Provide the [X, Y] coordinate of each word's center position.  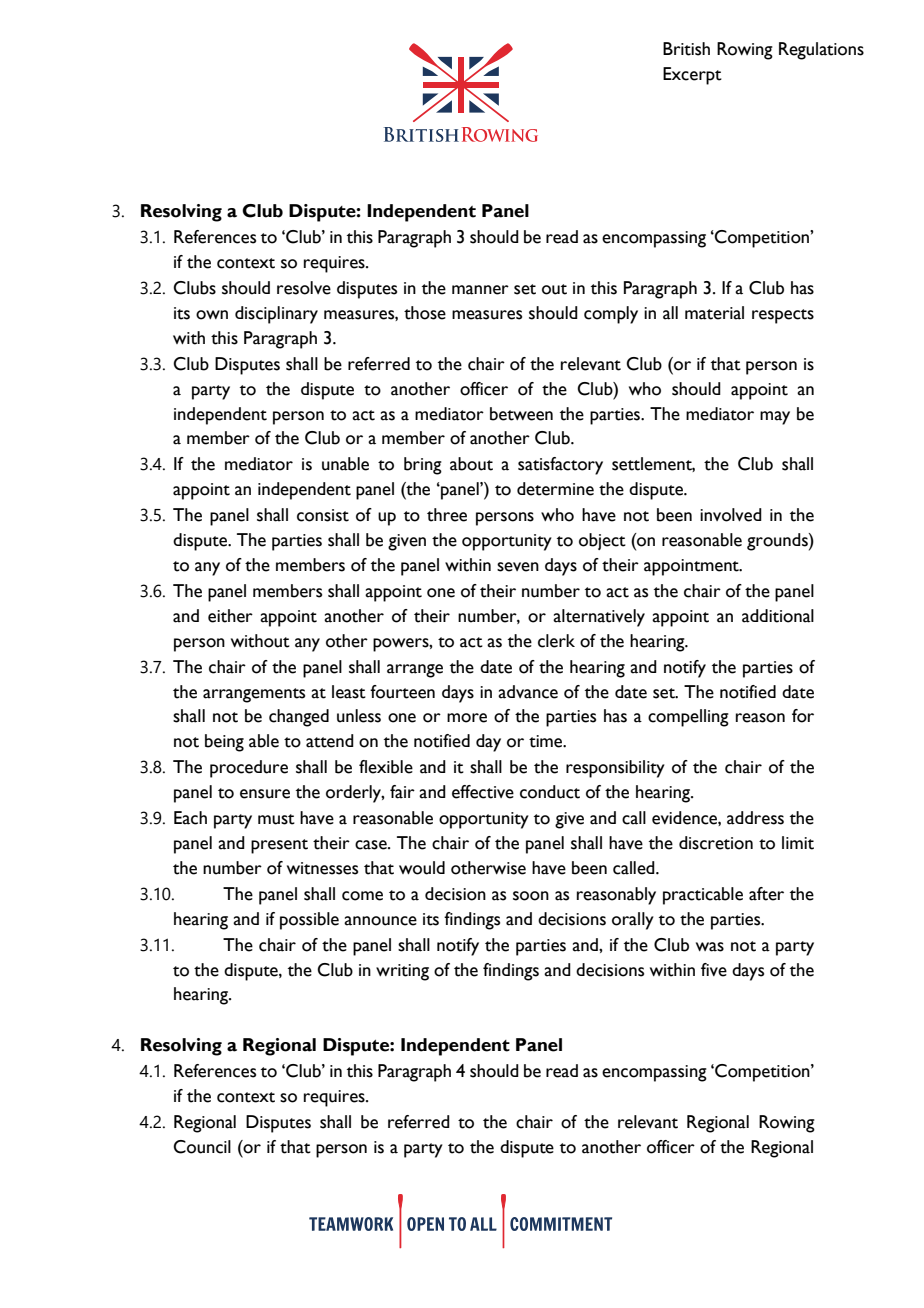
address [755, 818]
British [686, 49]
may [775, 418]
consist [323, 515]
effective [483, 792]
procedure [249, 769]
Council [202, 1147]
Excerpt [692, 76]
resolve [304, 288]
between [521, 414]
